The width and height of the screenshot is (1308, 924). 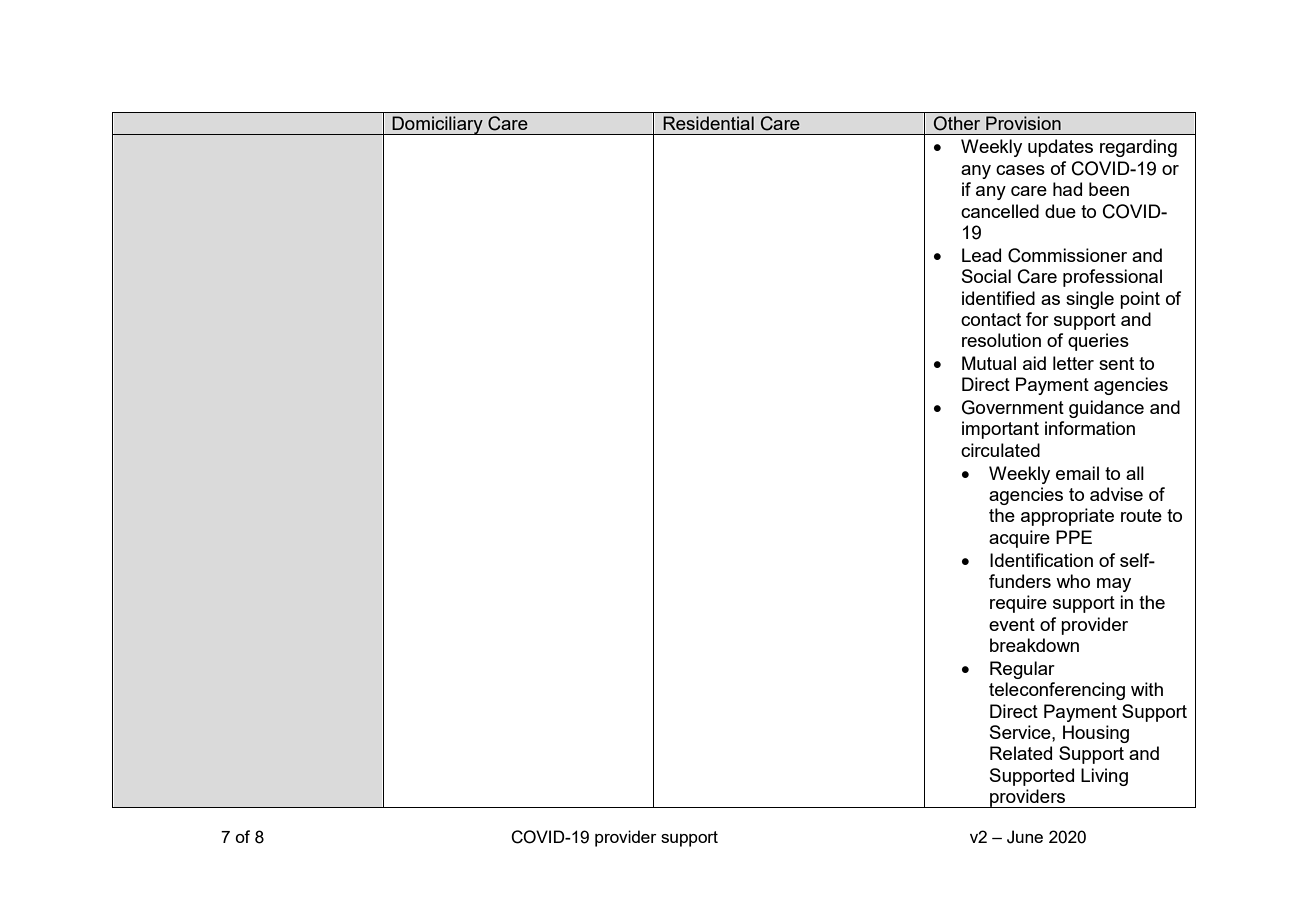 I want to click on June, so click(x=1025, y=837).
